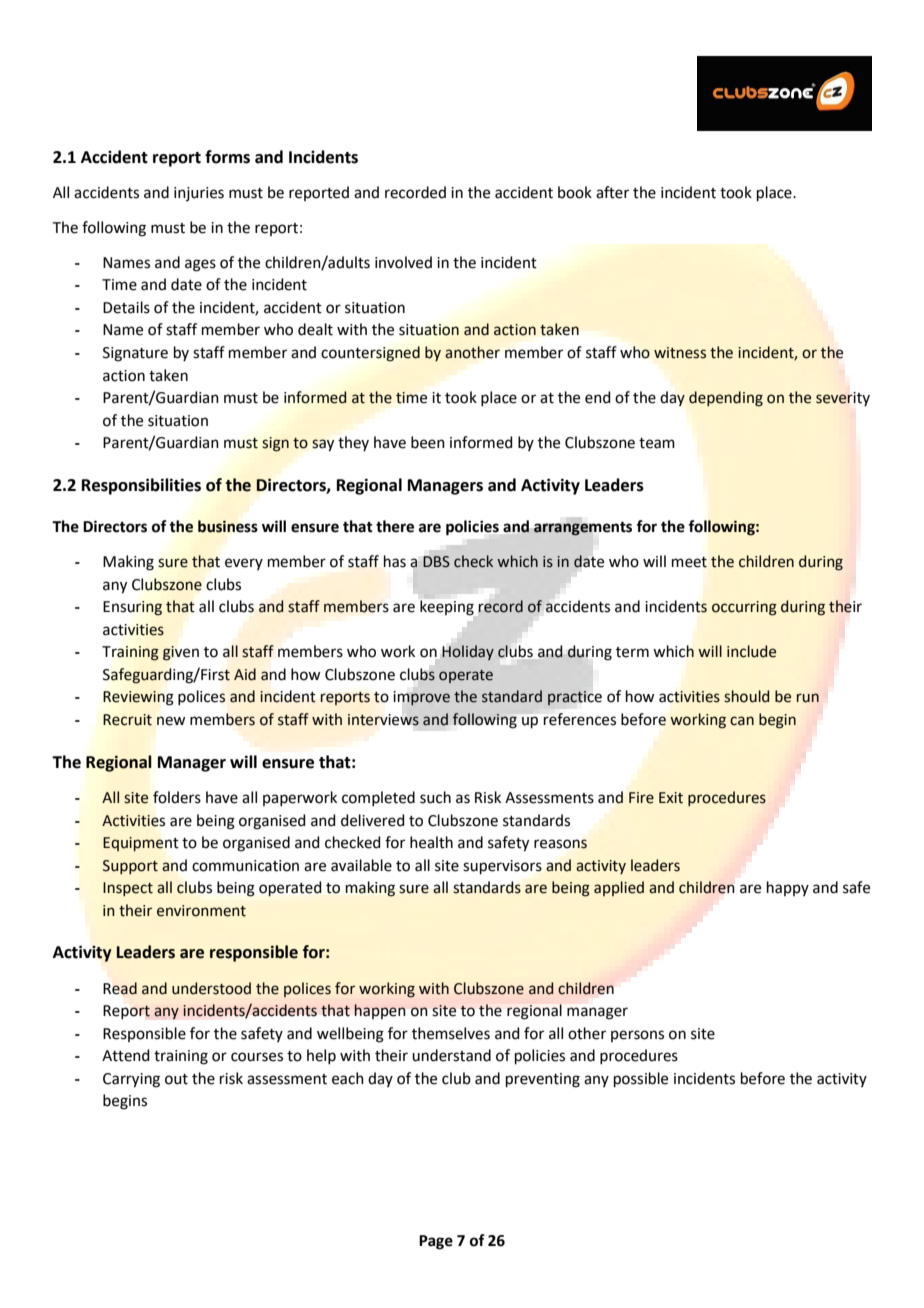  Describe the element at coordinates (746, 696) in the screenshot. I see `should` at that location.
